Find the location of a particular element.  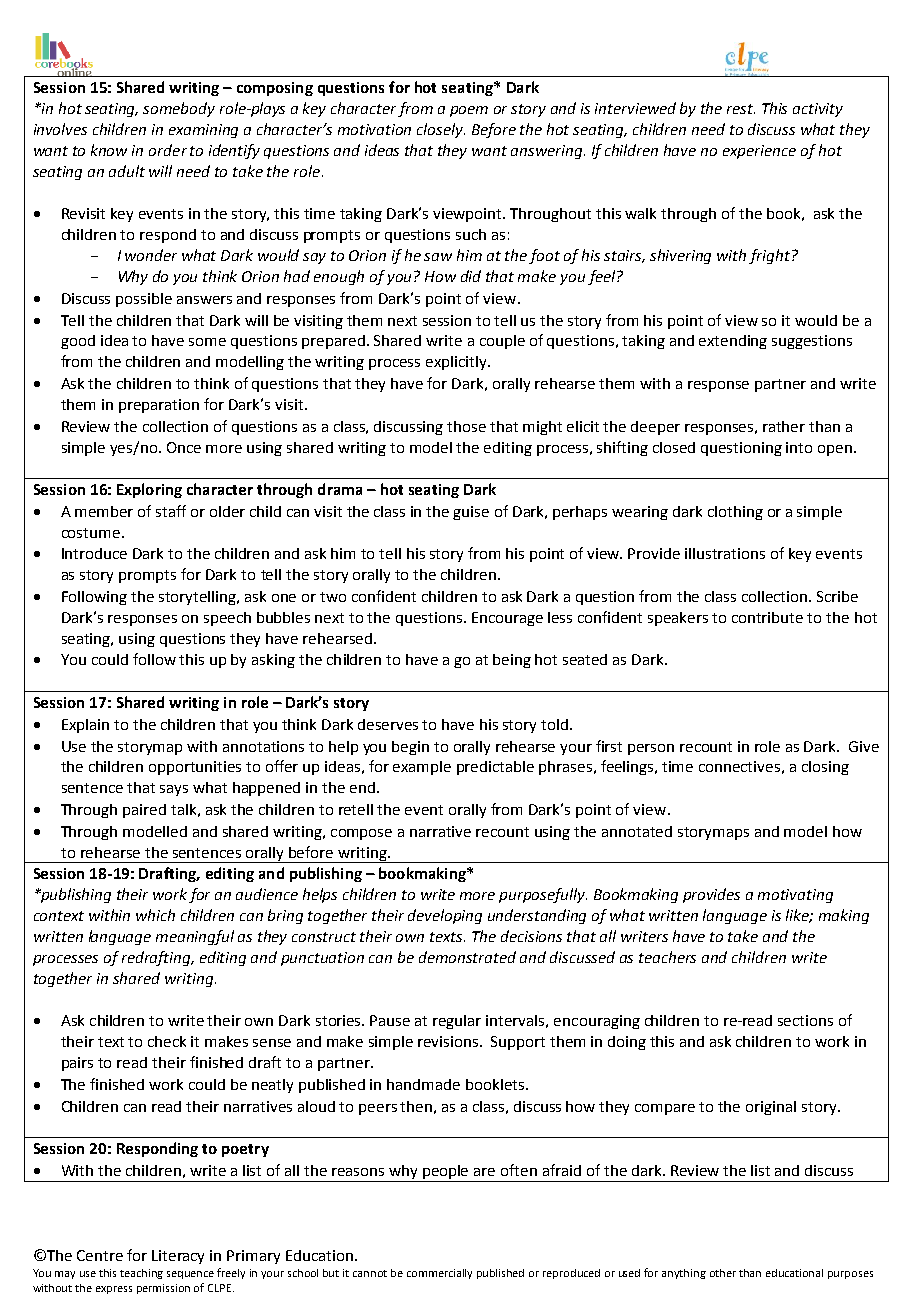

order is located at coordinates (168, 150).
